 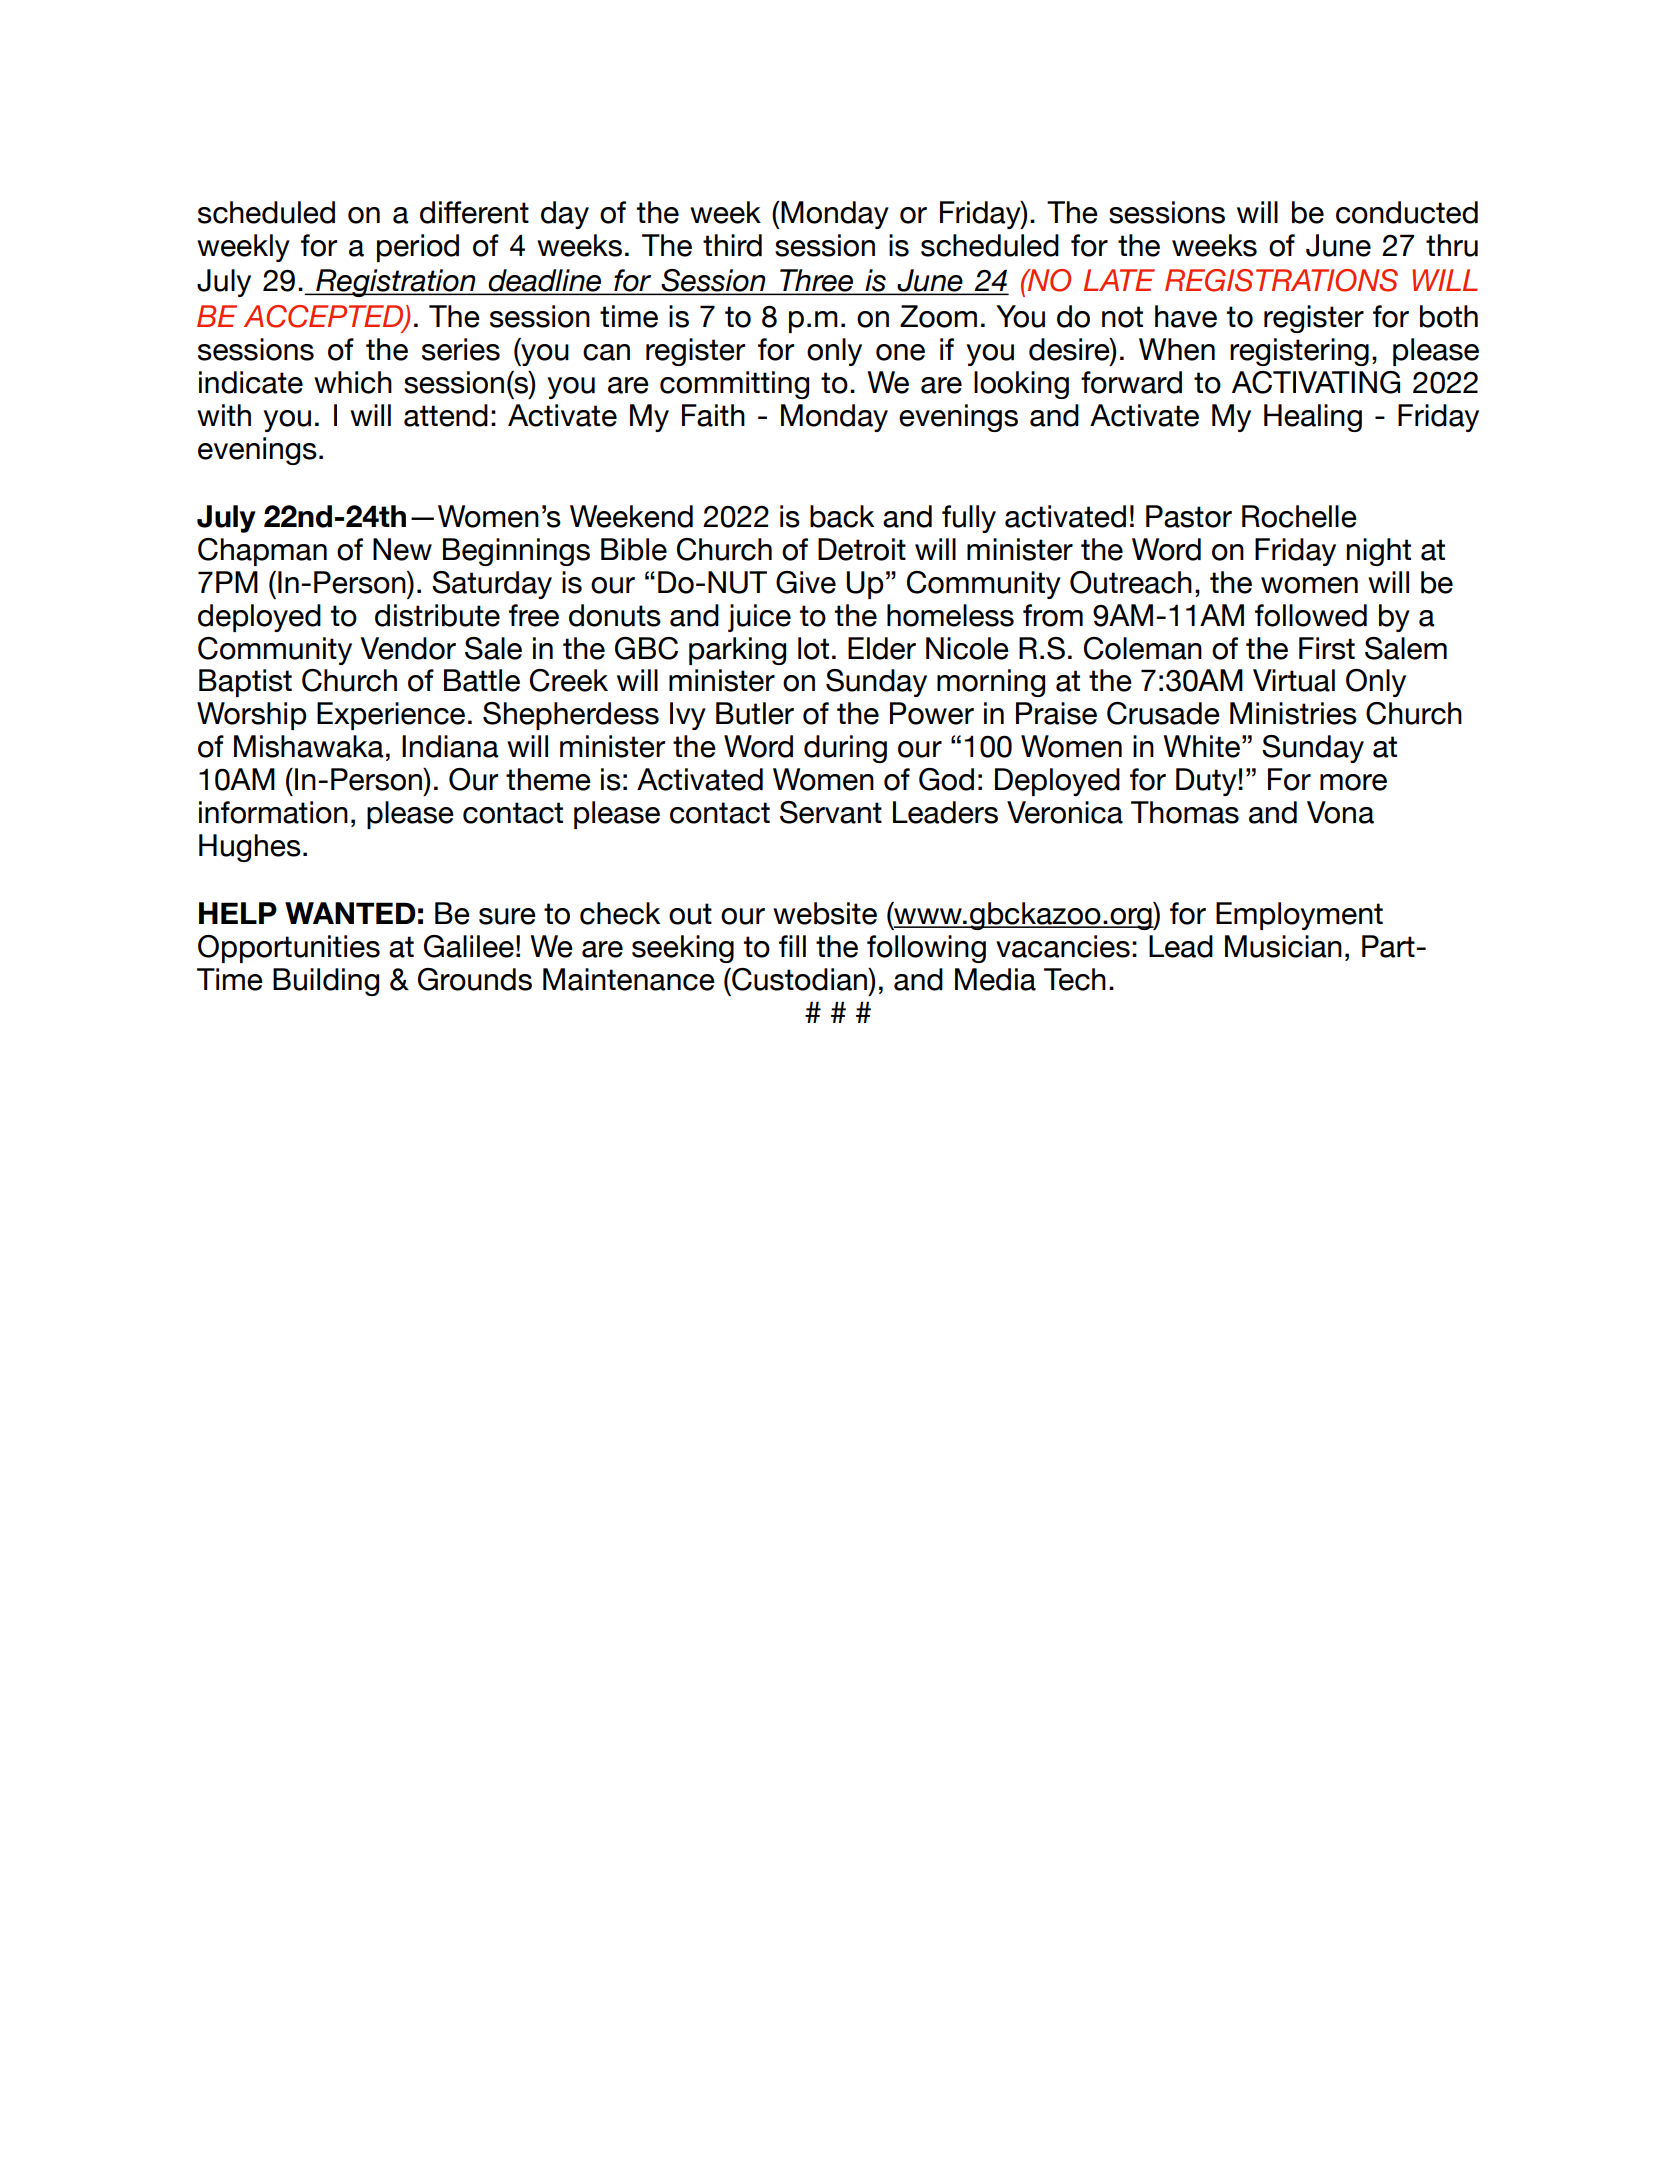 What do you see at coordinates (842, 516) in the screenshot?
I see `back` at bounding box center [842, 516].
